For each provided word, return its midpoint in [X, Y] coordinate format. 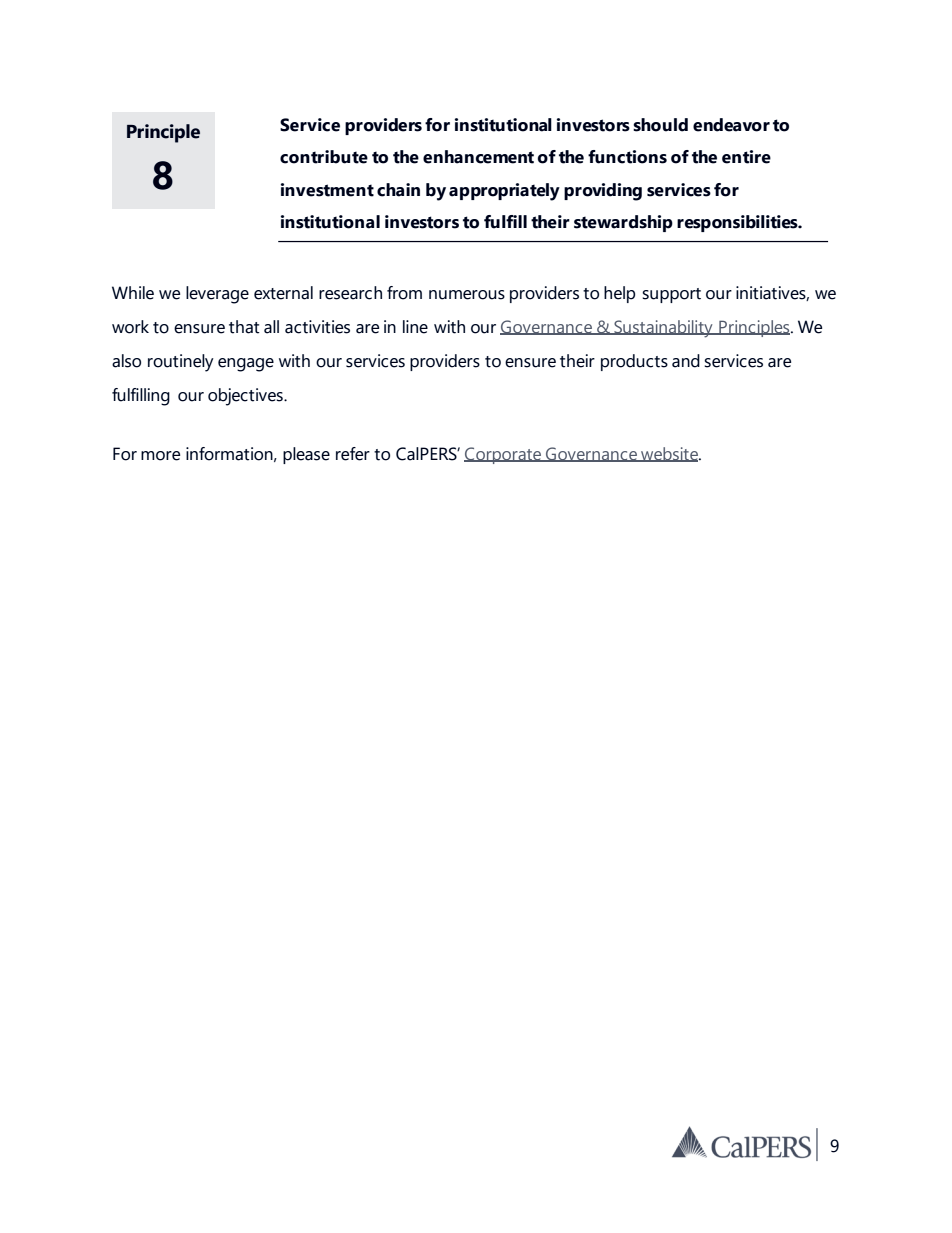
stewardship [623, 223]
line [415, 327]
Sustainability [663, 329]
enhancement [478, 157]
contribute [324, 157]
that [244, 327]
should [660, 125]
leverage [217, 295]
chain [398, 190]
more [160, 456]
